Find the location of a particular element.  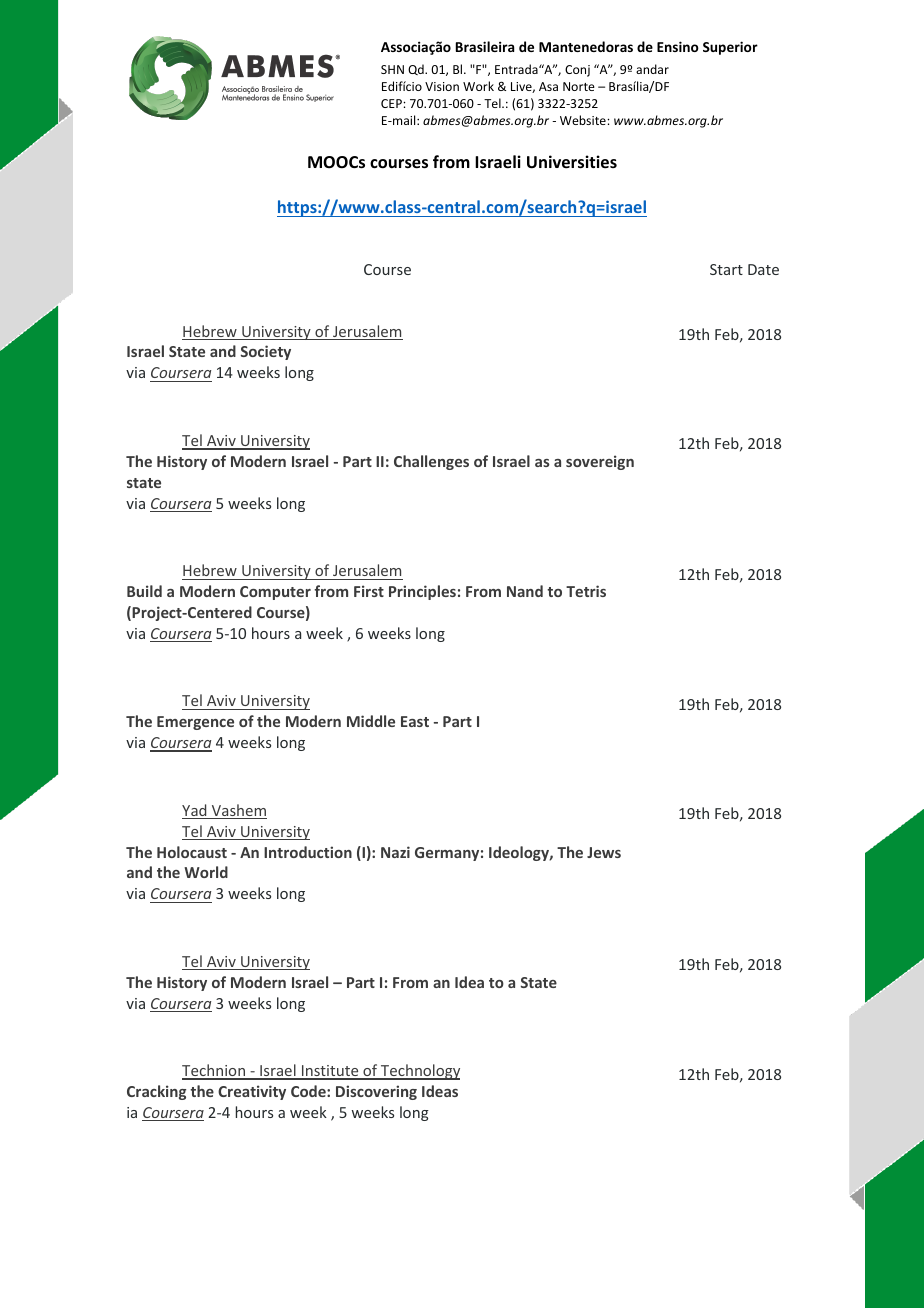

Tetris is located at coordinates (586, 591).
